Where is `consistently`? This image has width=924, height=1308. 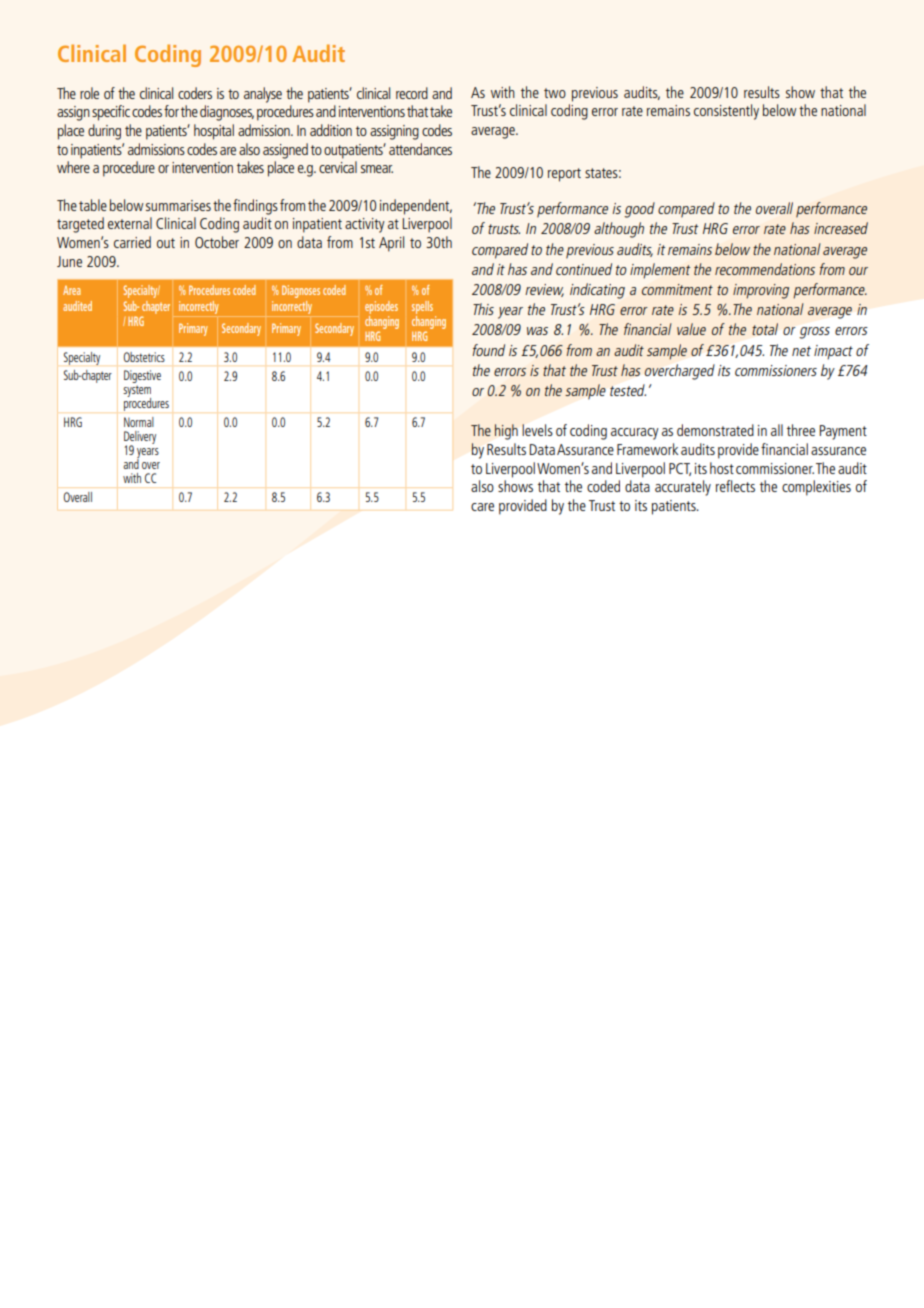
consistently is located at coordinates (726, 112).
